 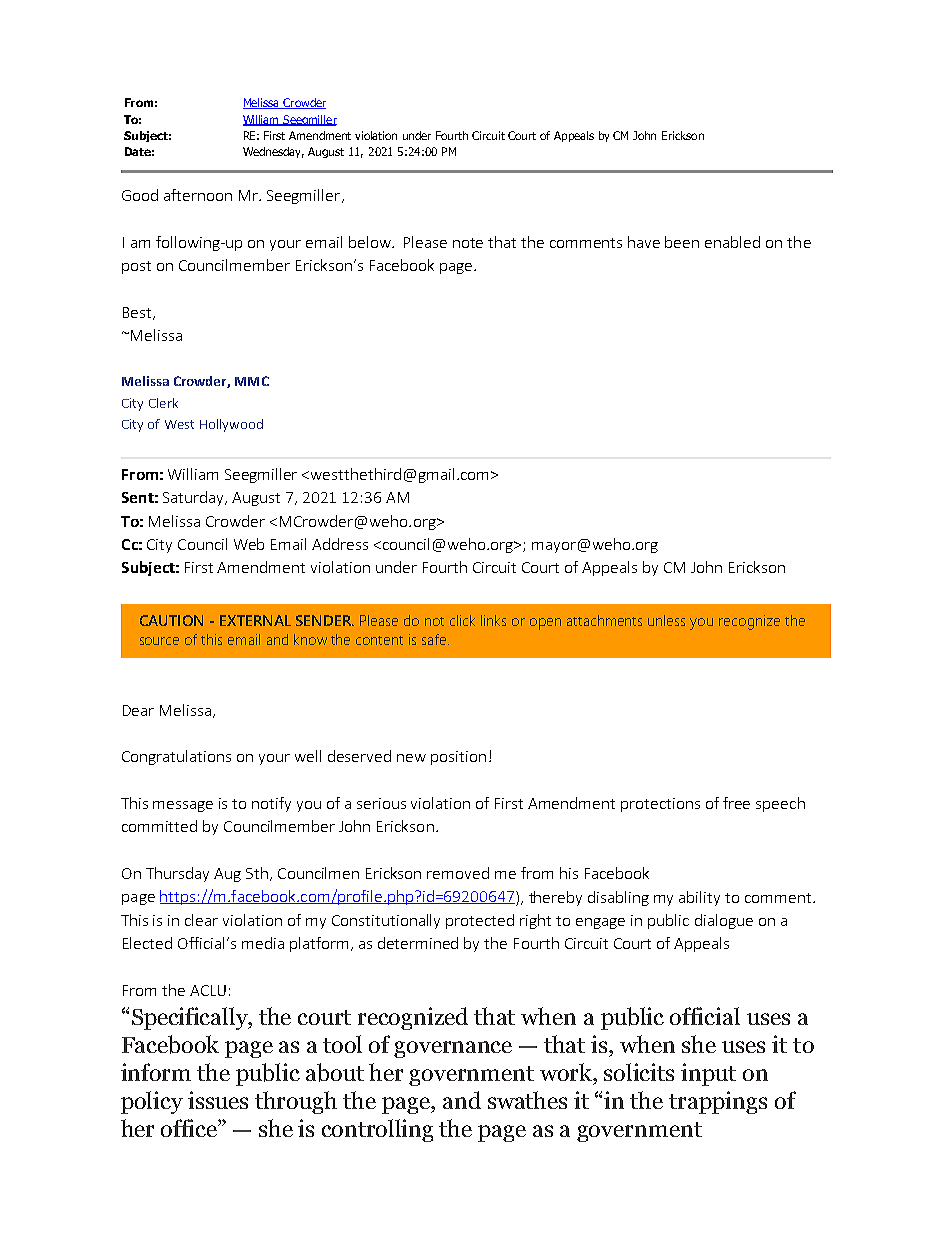 What do you see at coordinates (198, 195) in the document?
I see `afternoon` at bounding box center [198, 195].
